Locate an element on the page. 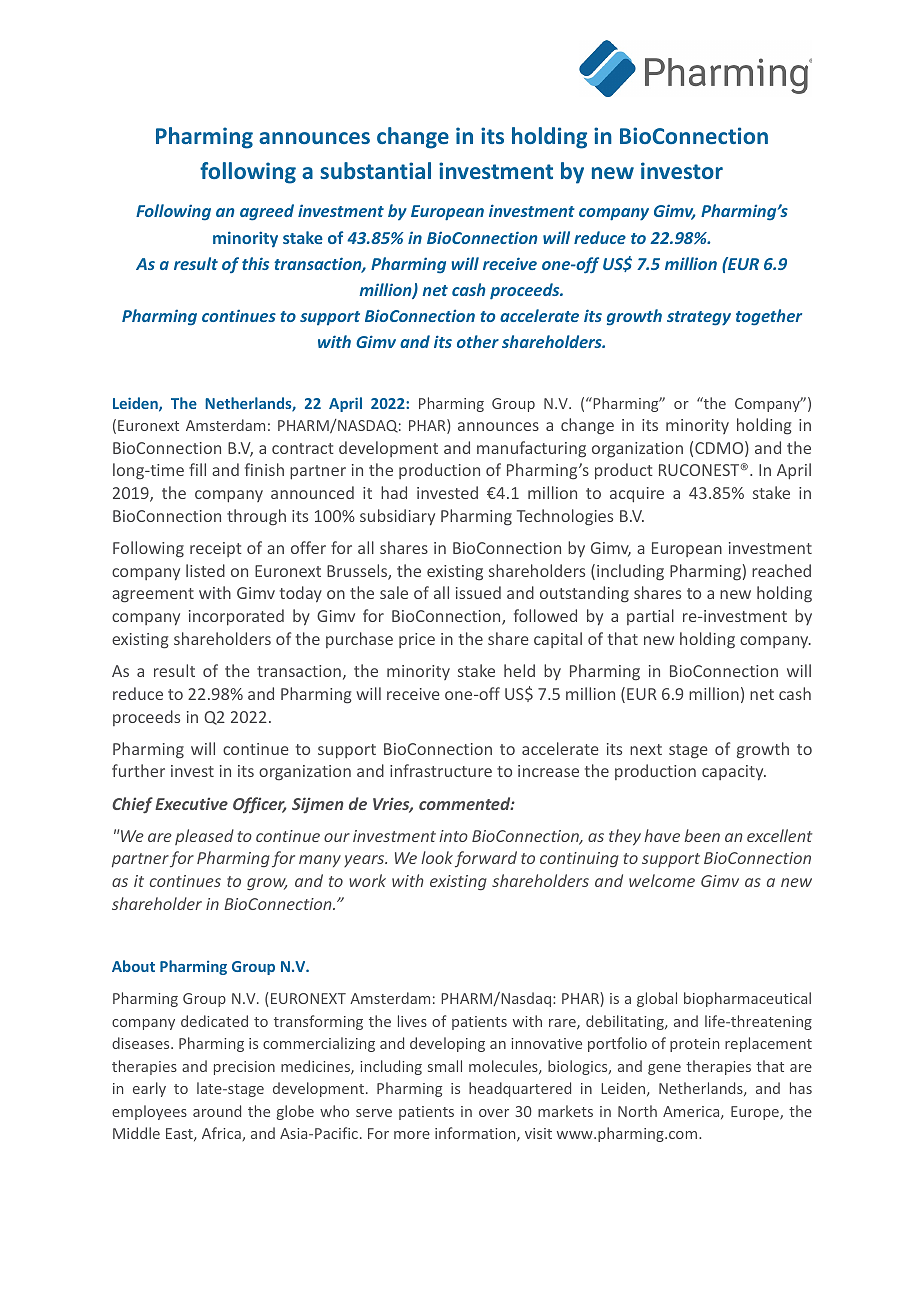 The image size is (924, 1308). around is located at coordinates (217, 1111).
